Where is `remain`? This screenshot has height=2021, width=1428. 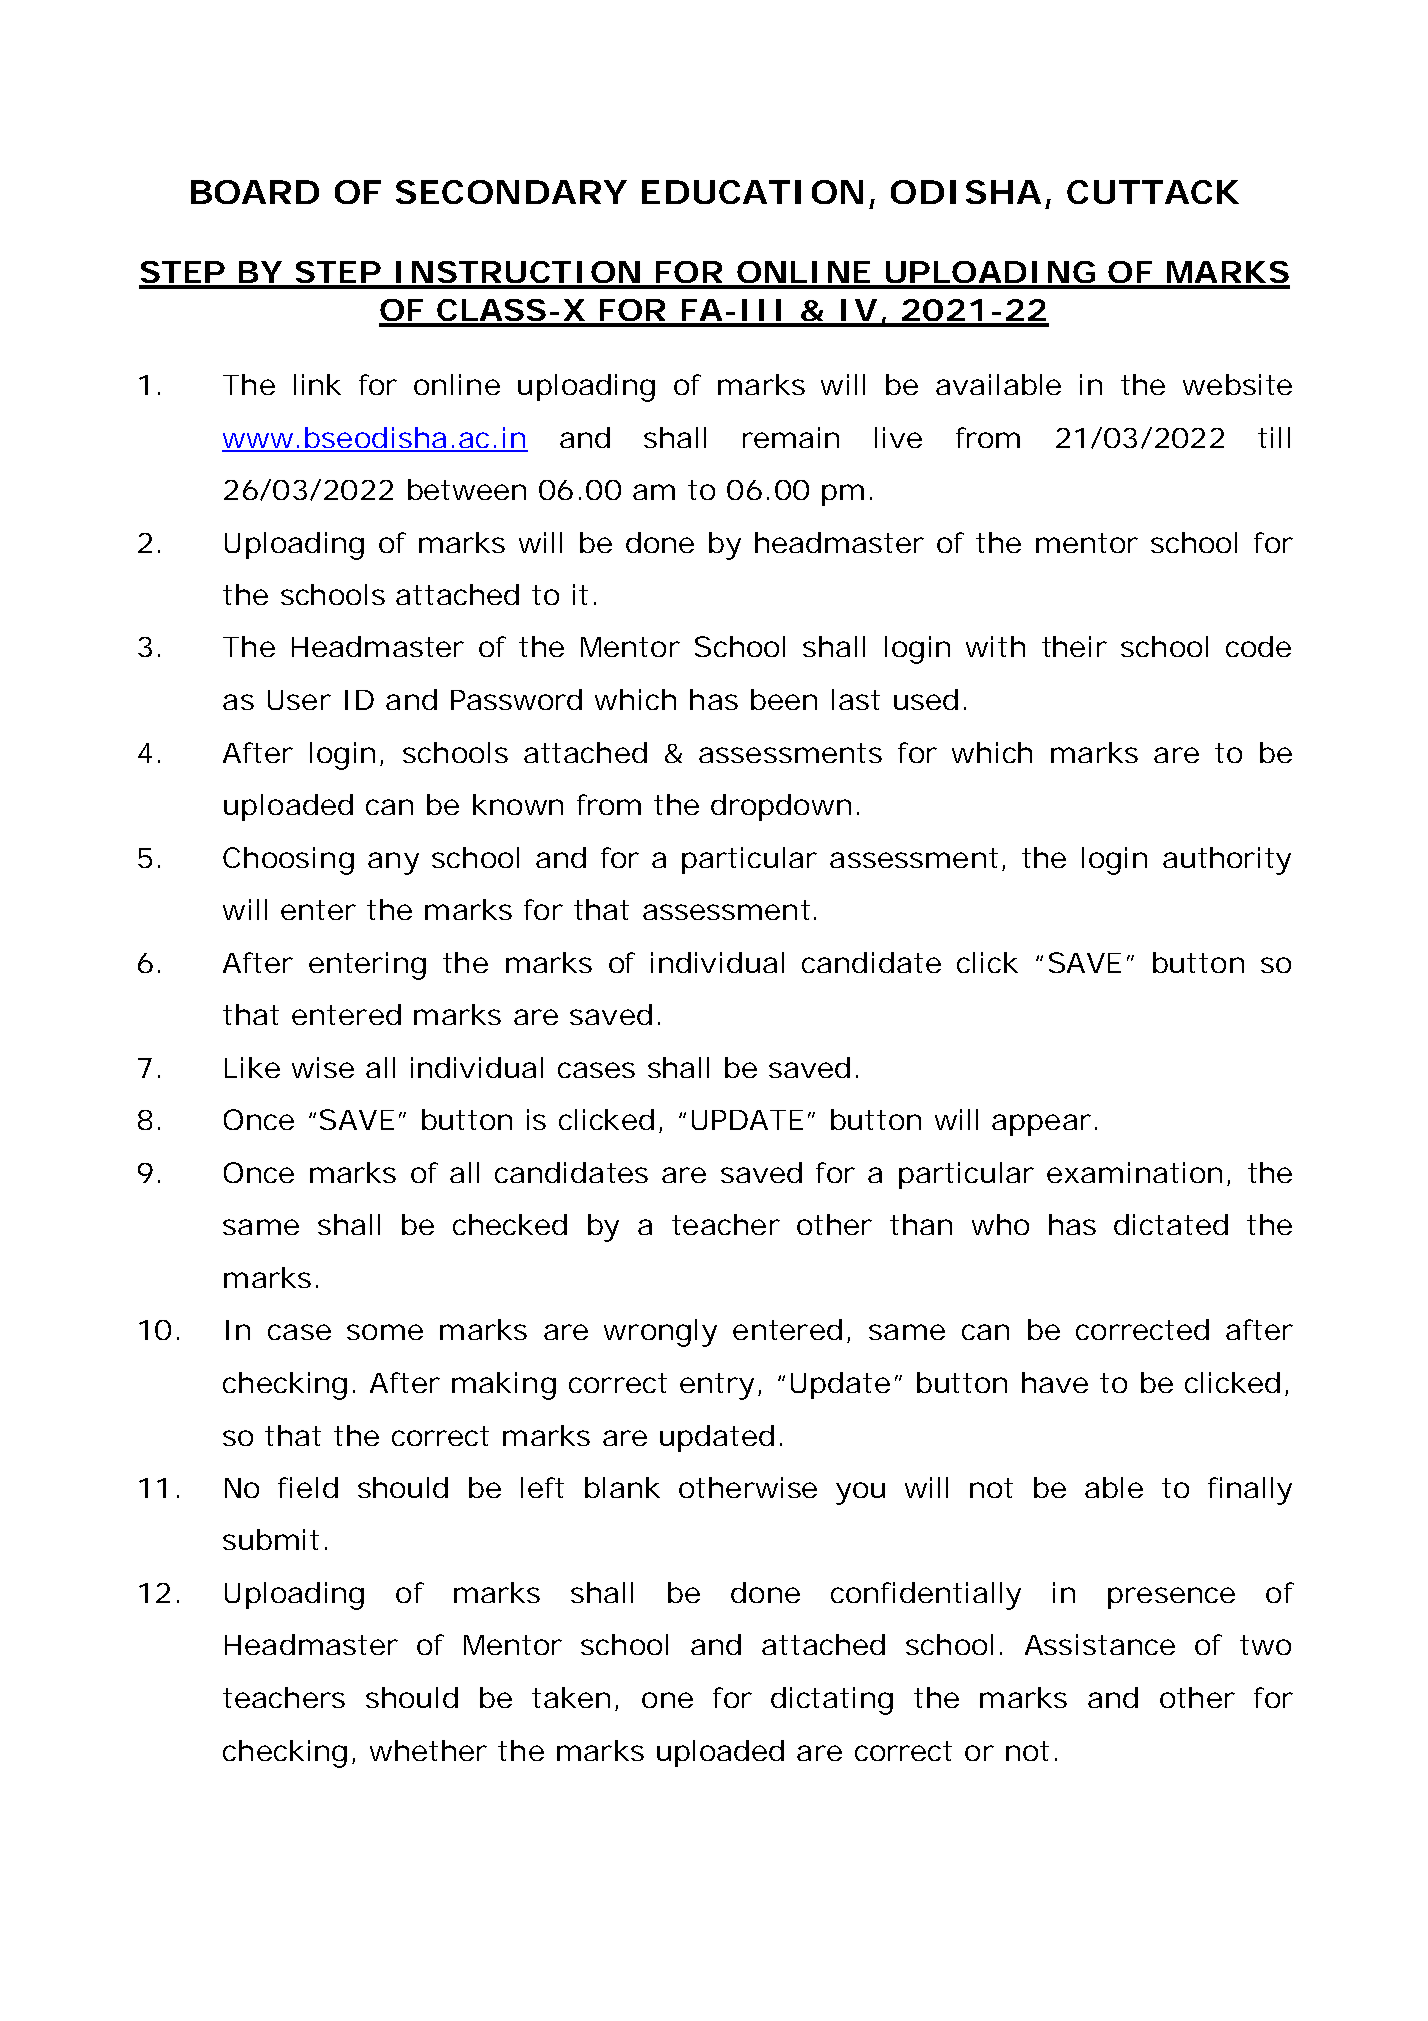 remain is located at coordinates (791, 437).
